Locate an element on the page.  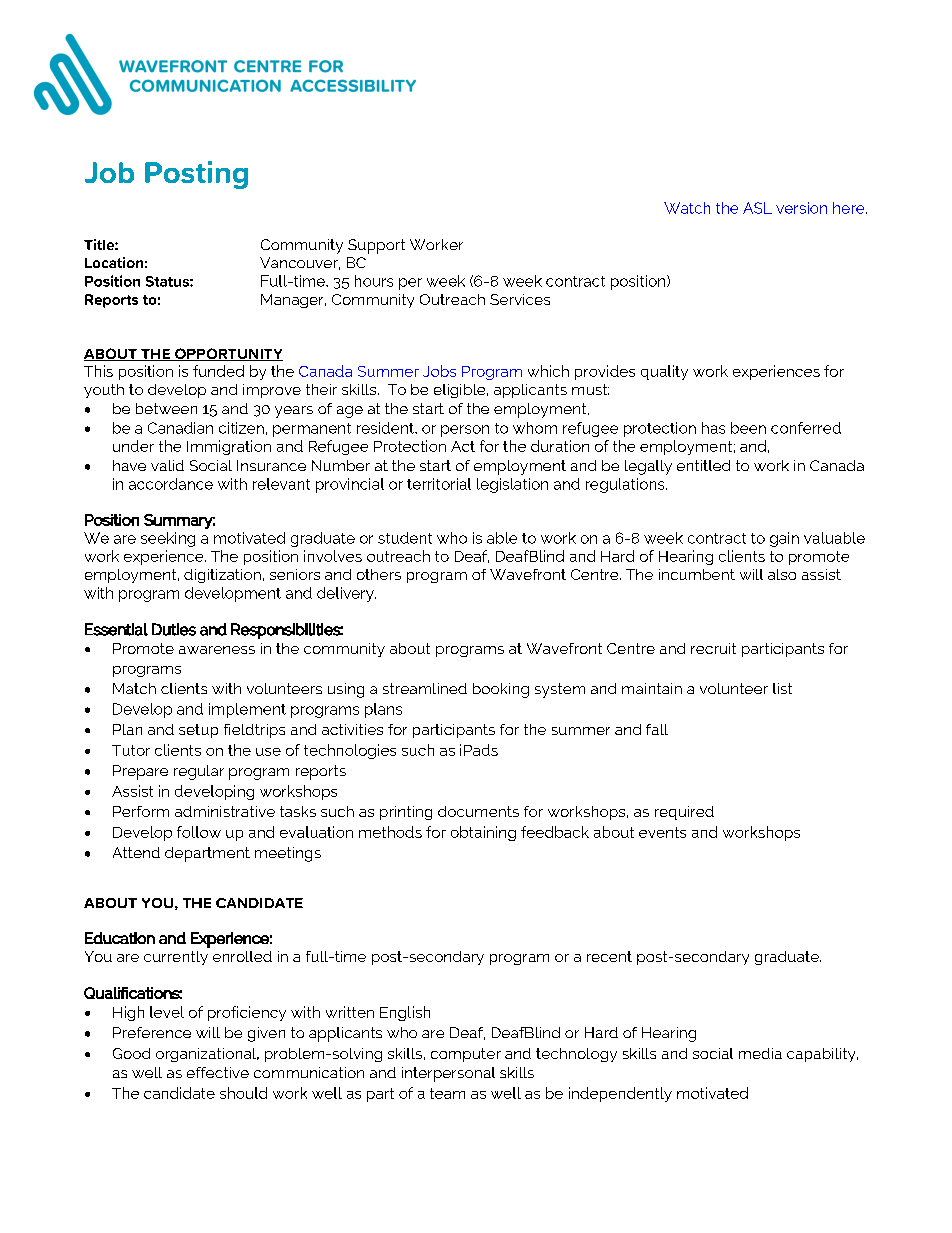
recruit is located at coordinates (713, 648).
